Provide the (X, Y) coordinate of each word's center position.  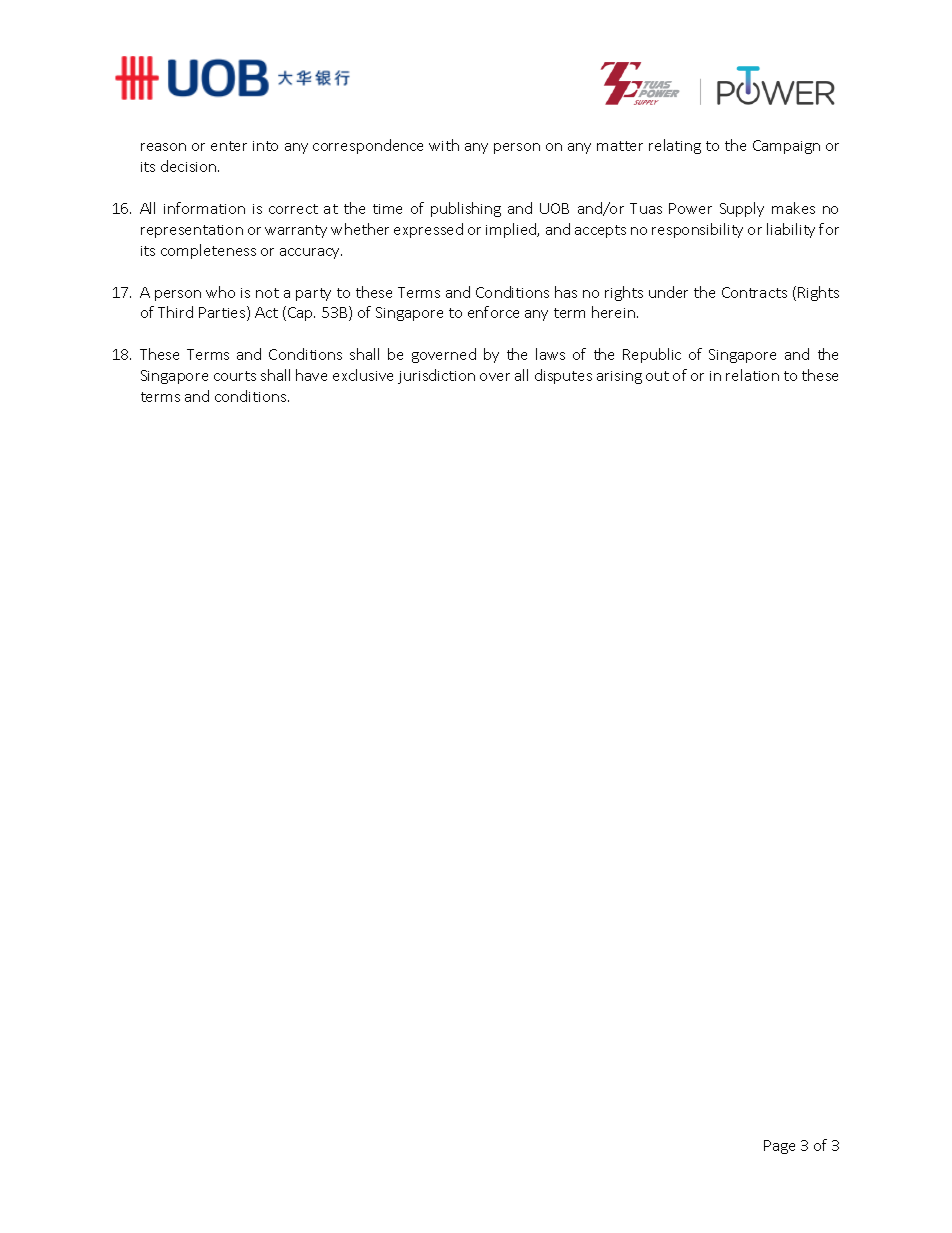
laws (550, 354)
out (657, 376)
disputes (563, 376)
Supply (742, 209)
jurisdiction (436, 376)
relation (752, 375)
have (311, 375)
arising (619, 377)
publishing (466, 209)
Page (779, 1147)
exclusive (363, 375)
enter (229, 146)
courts (235, 376)
